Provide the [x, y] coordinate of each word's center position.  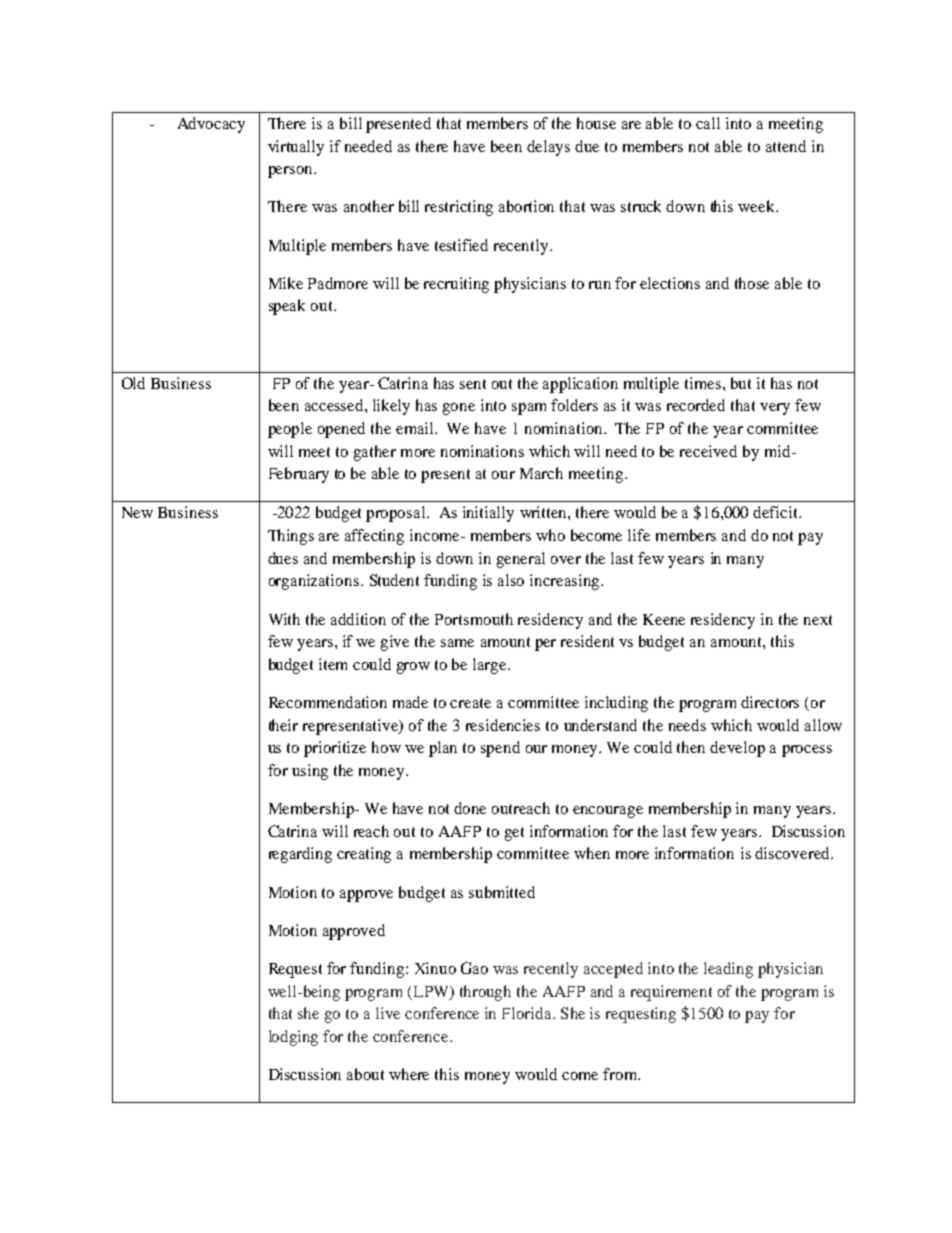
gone [459, 409]
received [708, 451]
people [290, 430]
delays [548, 148]
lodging [293, 1038]
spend [500, 749]
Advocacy [211, 125]
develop [737, 749]
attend [786, 146]
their [283, 725]
